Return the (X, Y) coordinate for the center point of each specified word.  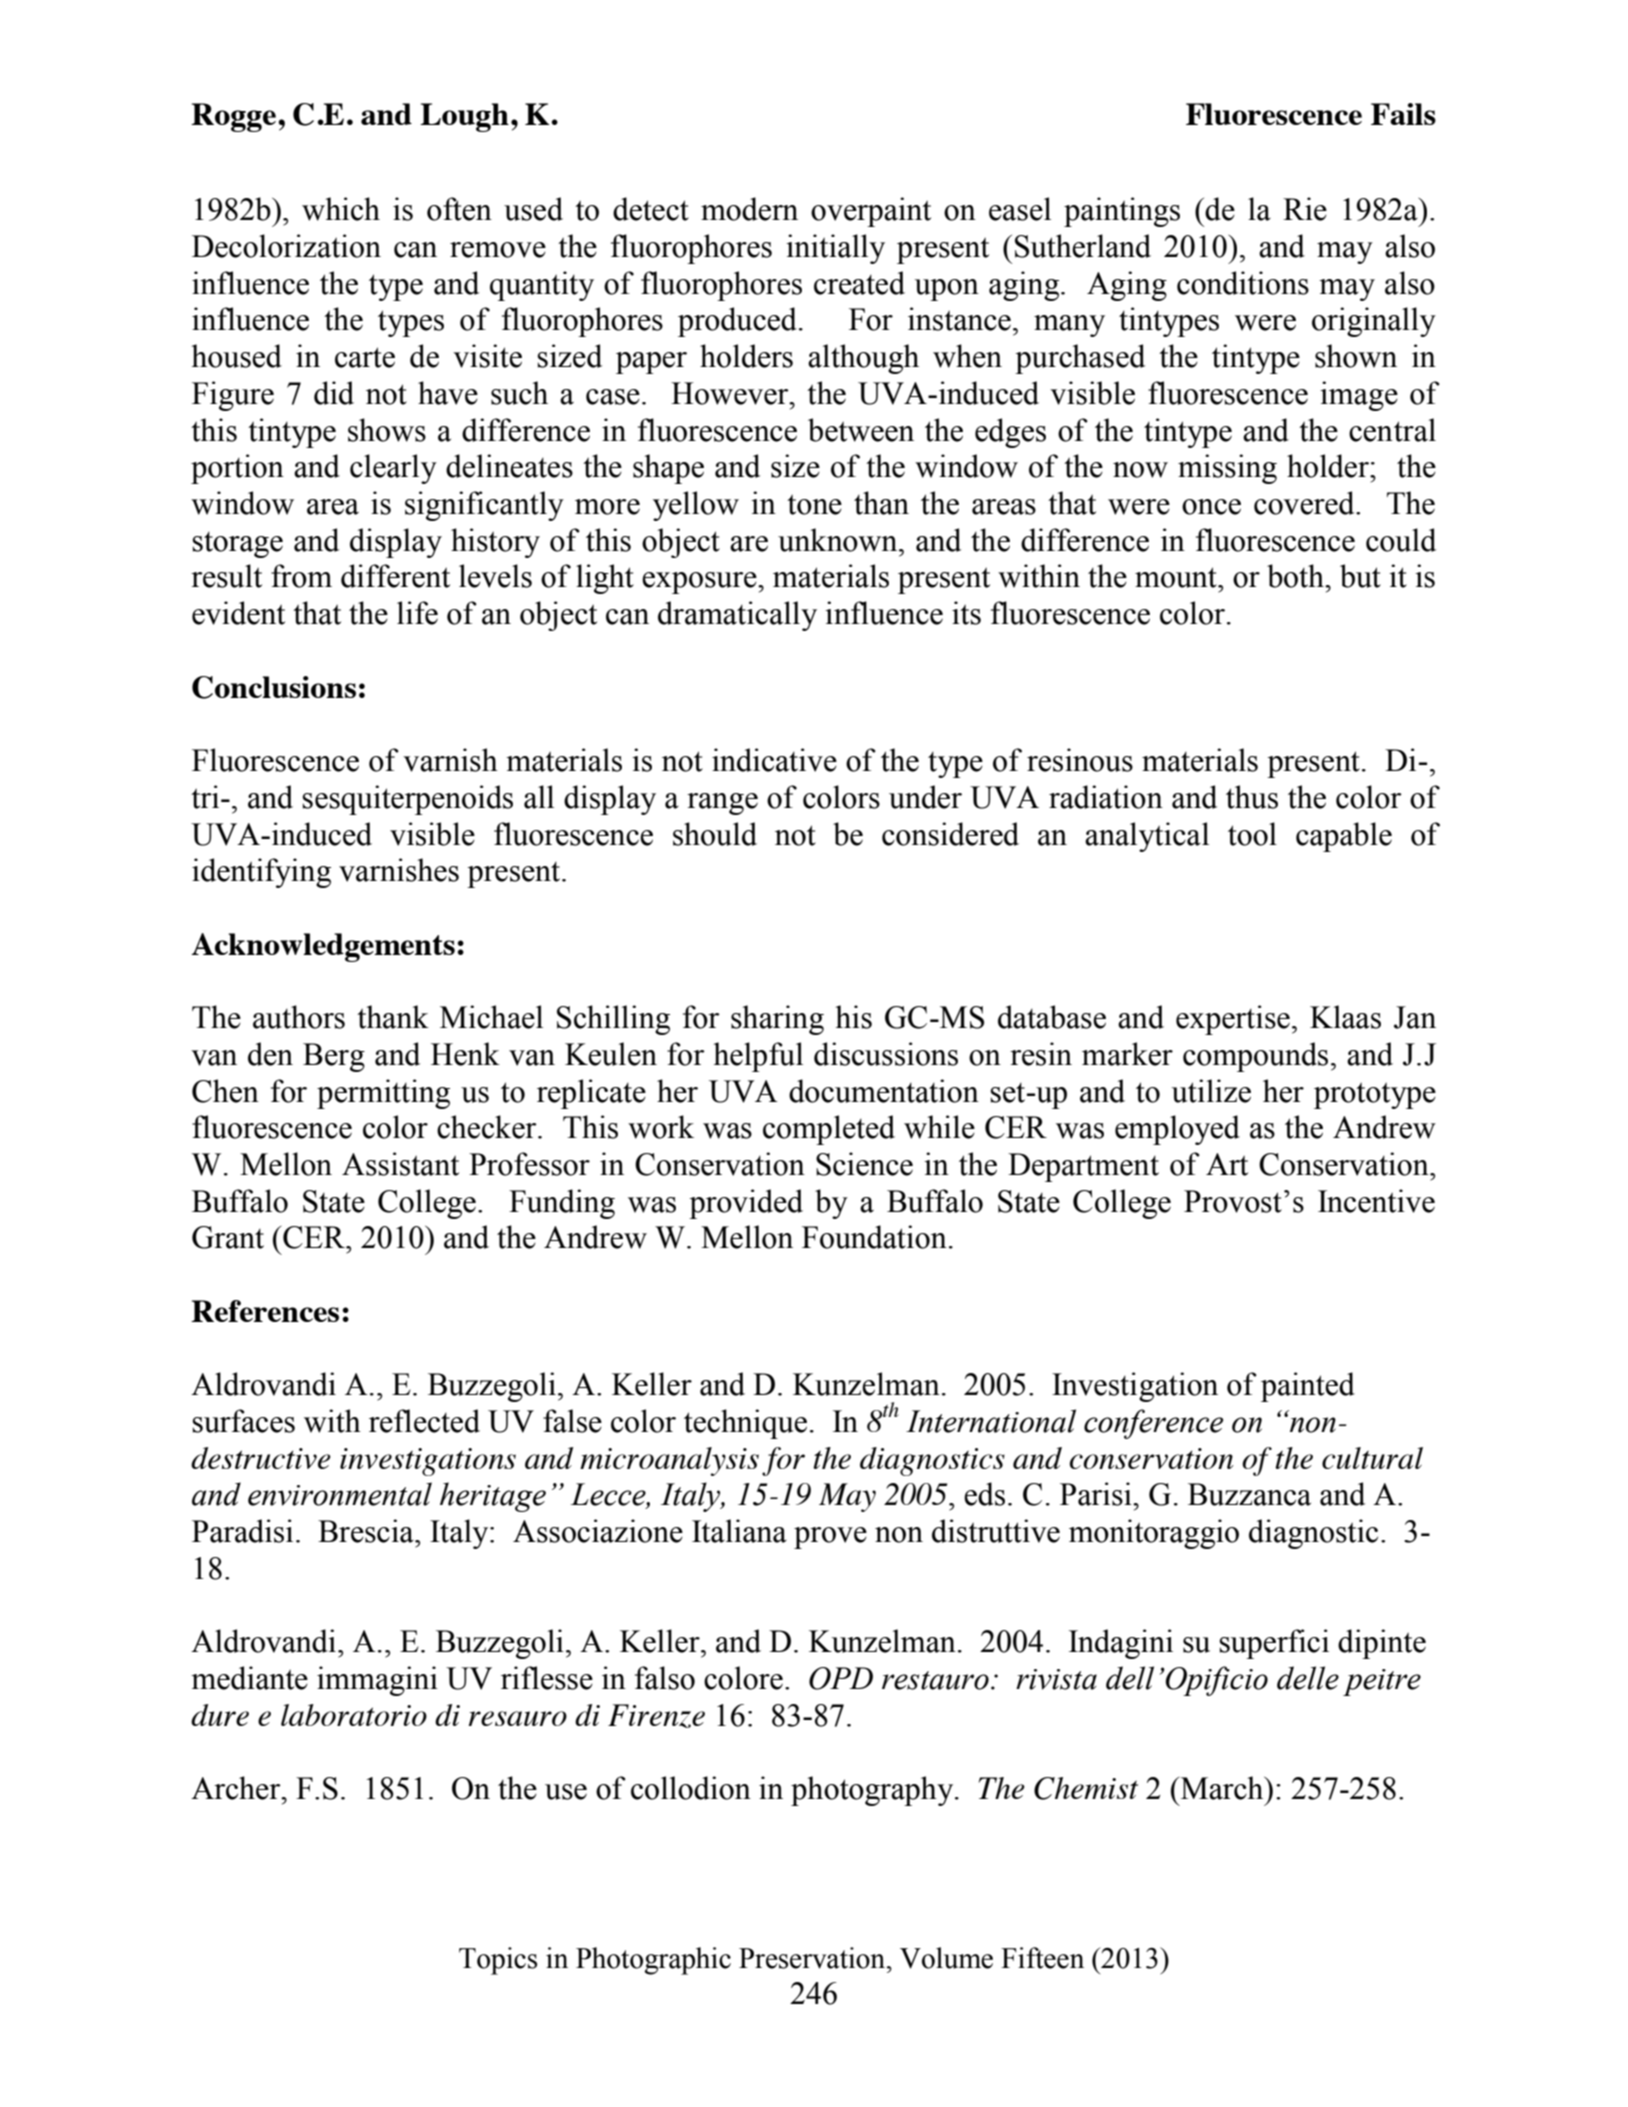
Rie (1305, 209)
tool (1252, 834)
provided (746, 1204)
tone (814, 504)
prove (830, 1538)
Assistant (400, 1164)
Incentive (1376, 1201)
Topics (498, 1961)
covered (1305, 503)
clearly (393, 469)
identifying (261, 873)
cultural (1372, 1458)
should (715, 834)
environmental (340, 1494)
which (341, 209)
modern (749, 209)
